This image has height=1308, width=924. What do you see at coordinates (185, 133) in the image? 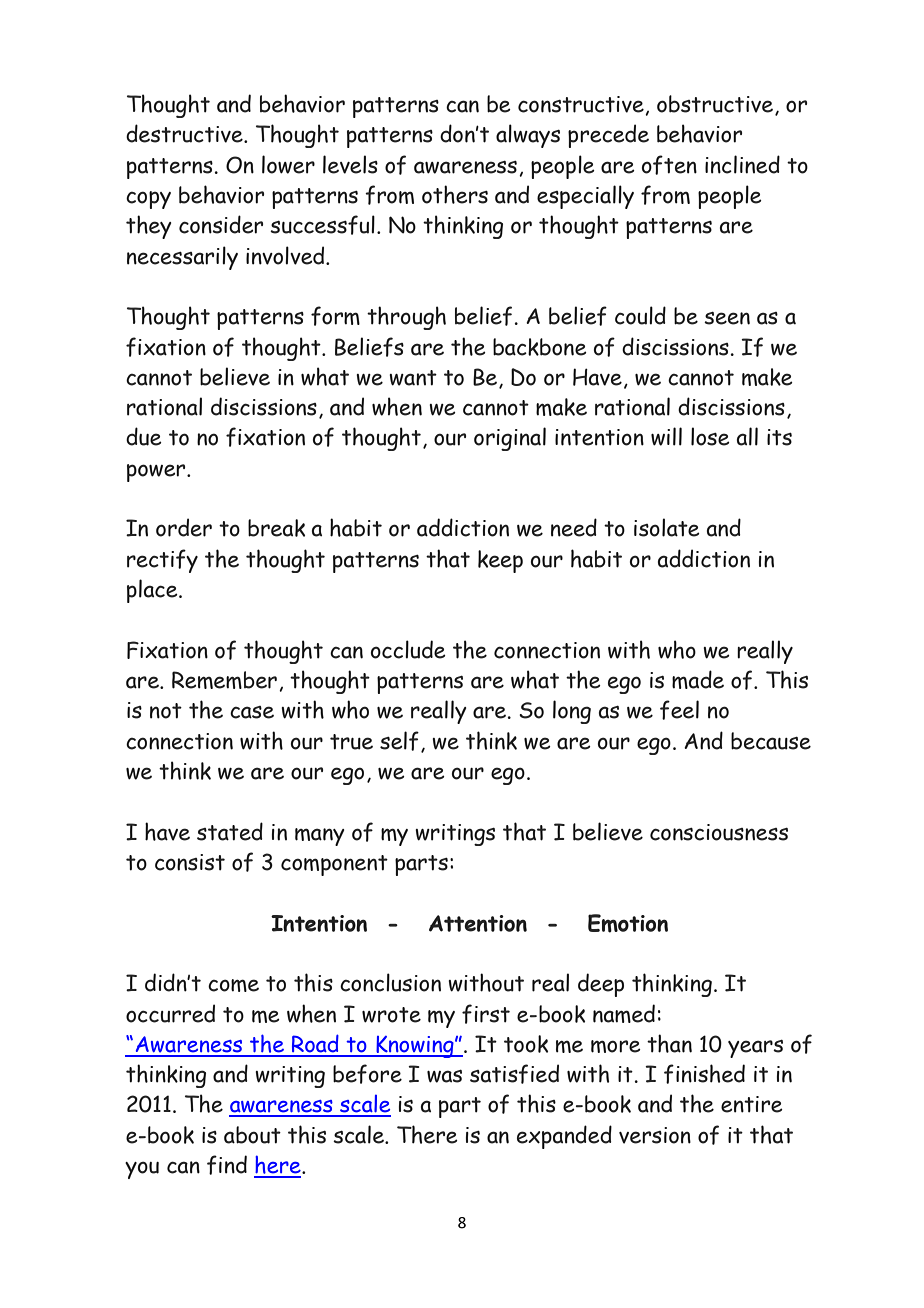
I see `destructive` at bounding box center [185, 133].
